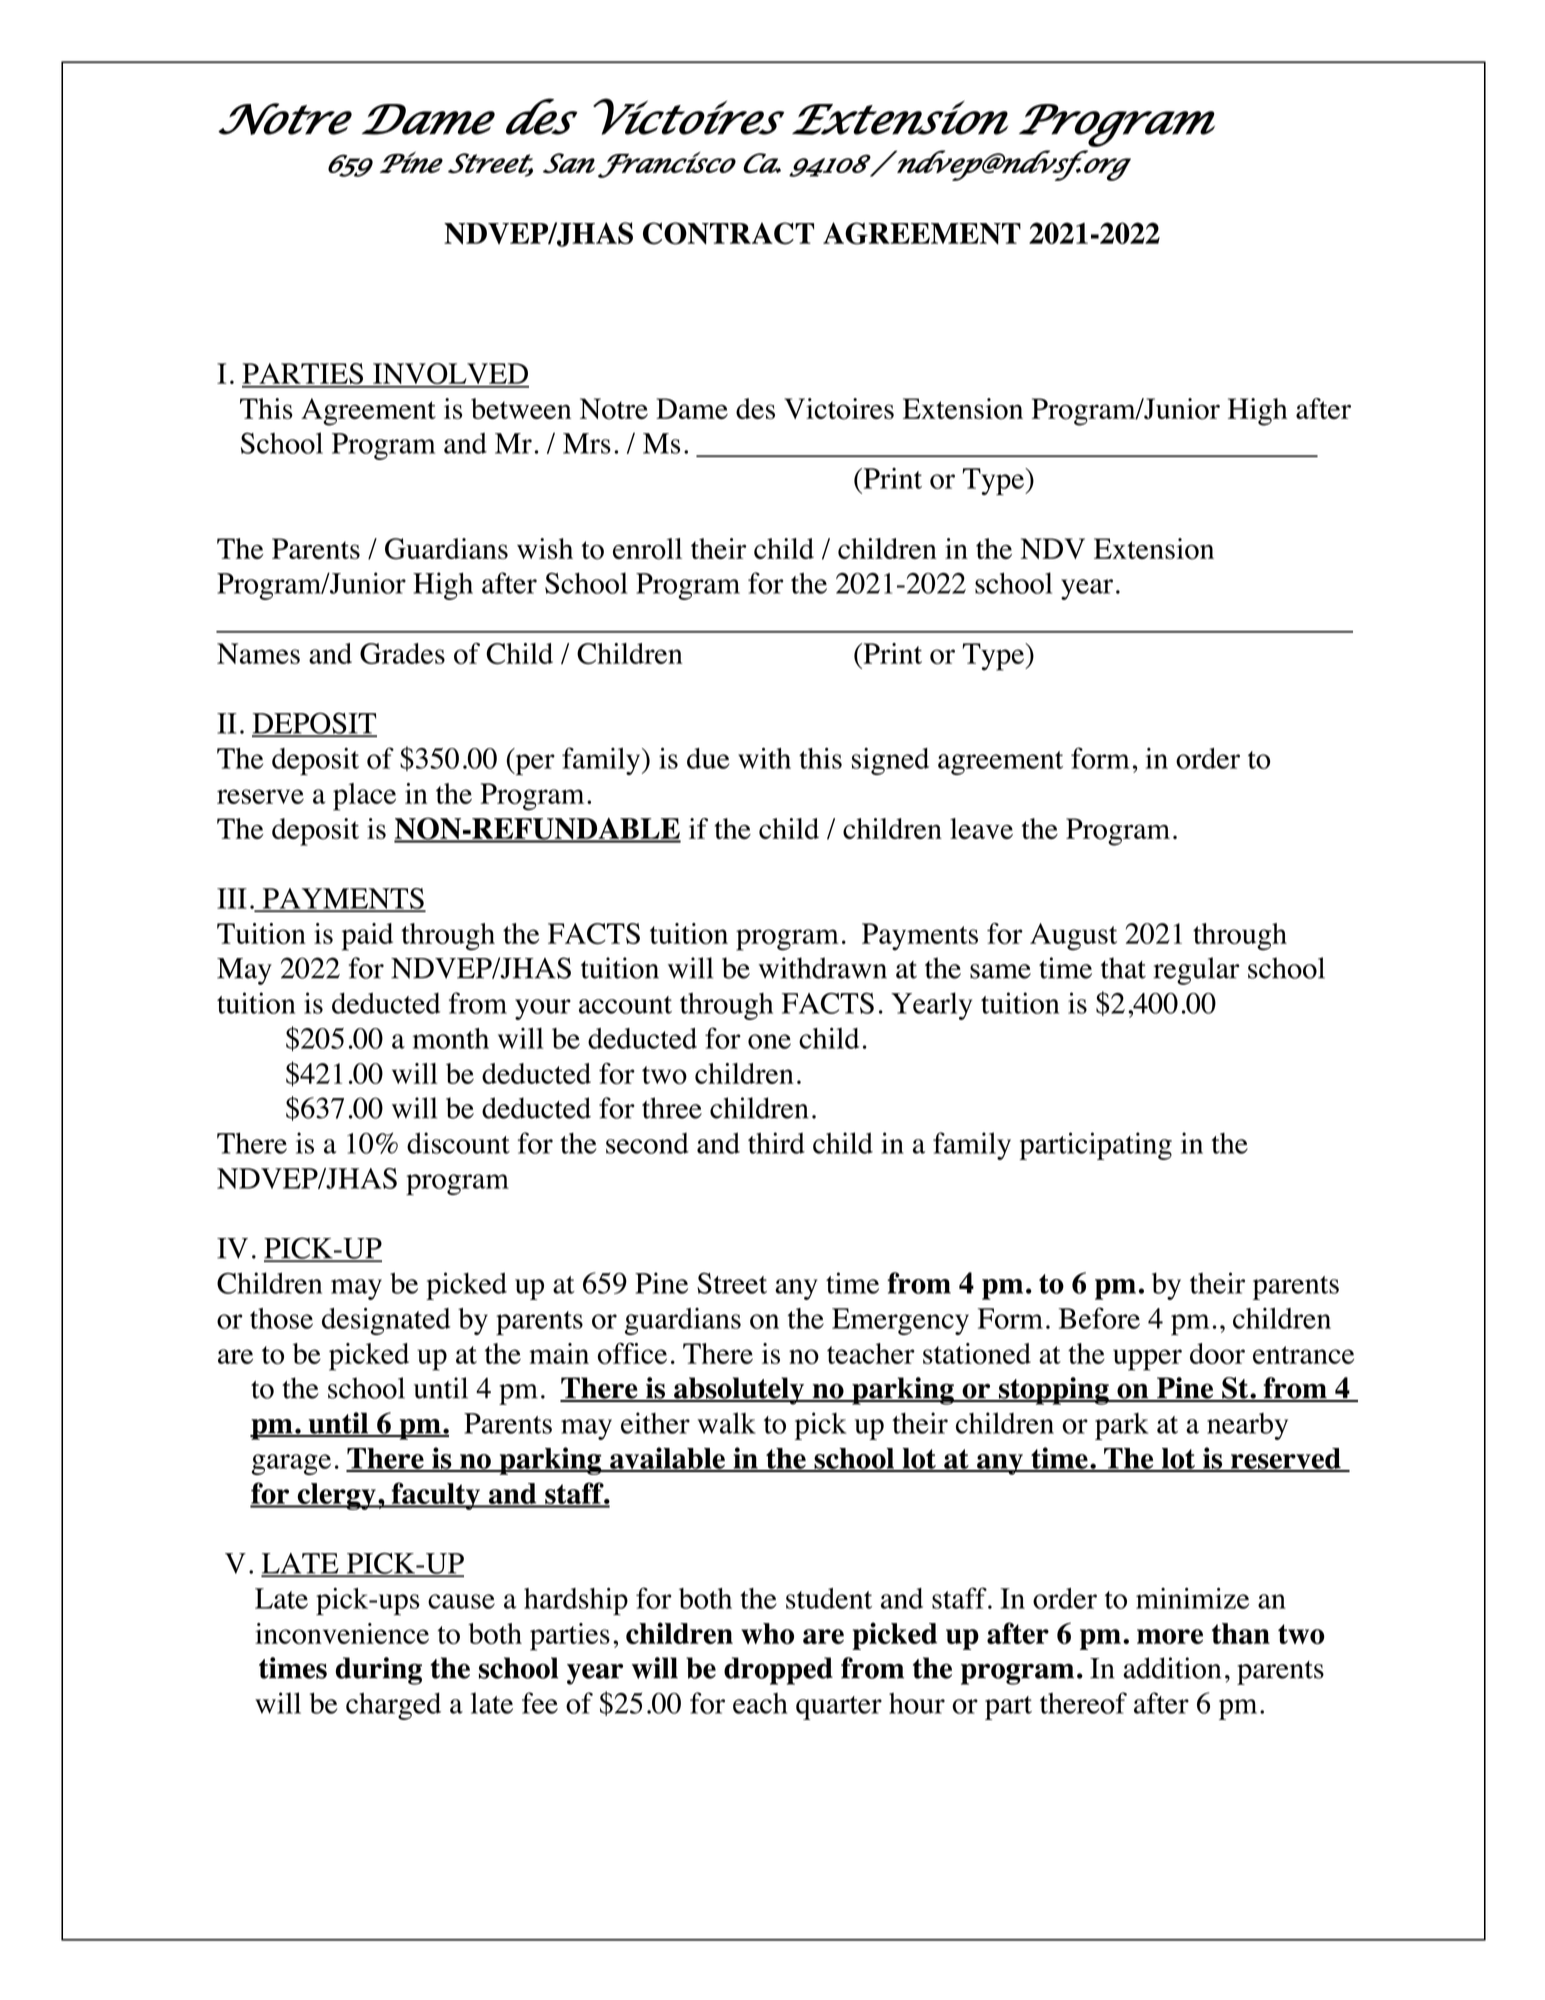 This image has width=1545, height=2000. What do you see at coordinates (364, 797) in the image?
I see `place` at bounding box center [364, 797].
